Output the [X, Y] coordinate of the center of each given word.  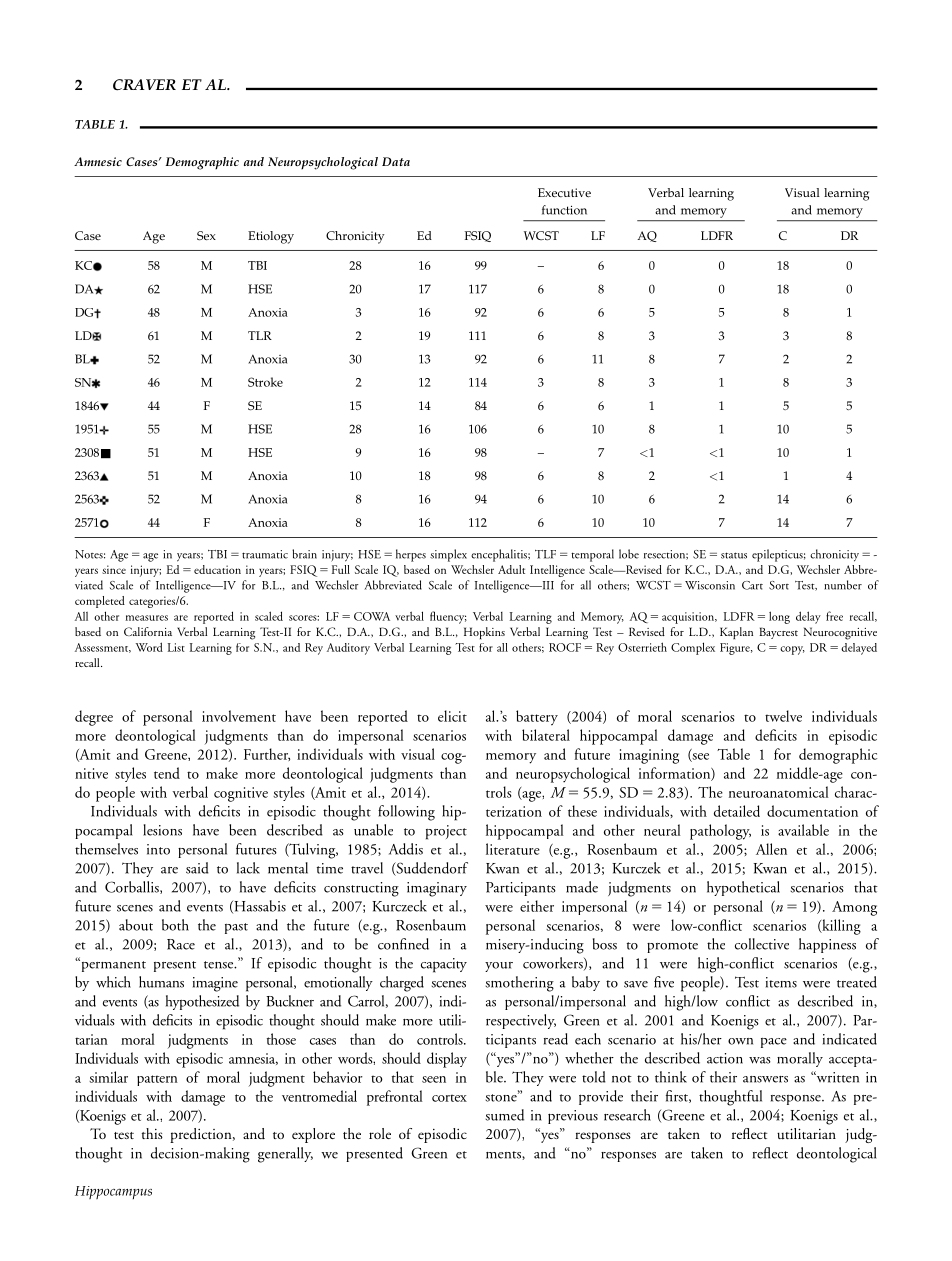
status [734, 555]
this [152, 1133]
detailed [737, 811]
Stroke [265, 382]
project [446, 832]
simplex [448, 555]
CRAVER [144, 85]
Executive [564, 192]
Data [396, 161]
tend [167, 773]
